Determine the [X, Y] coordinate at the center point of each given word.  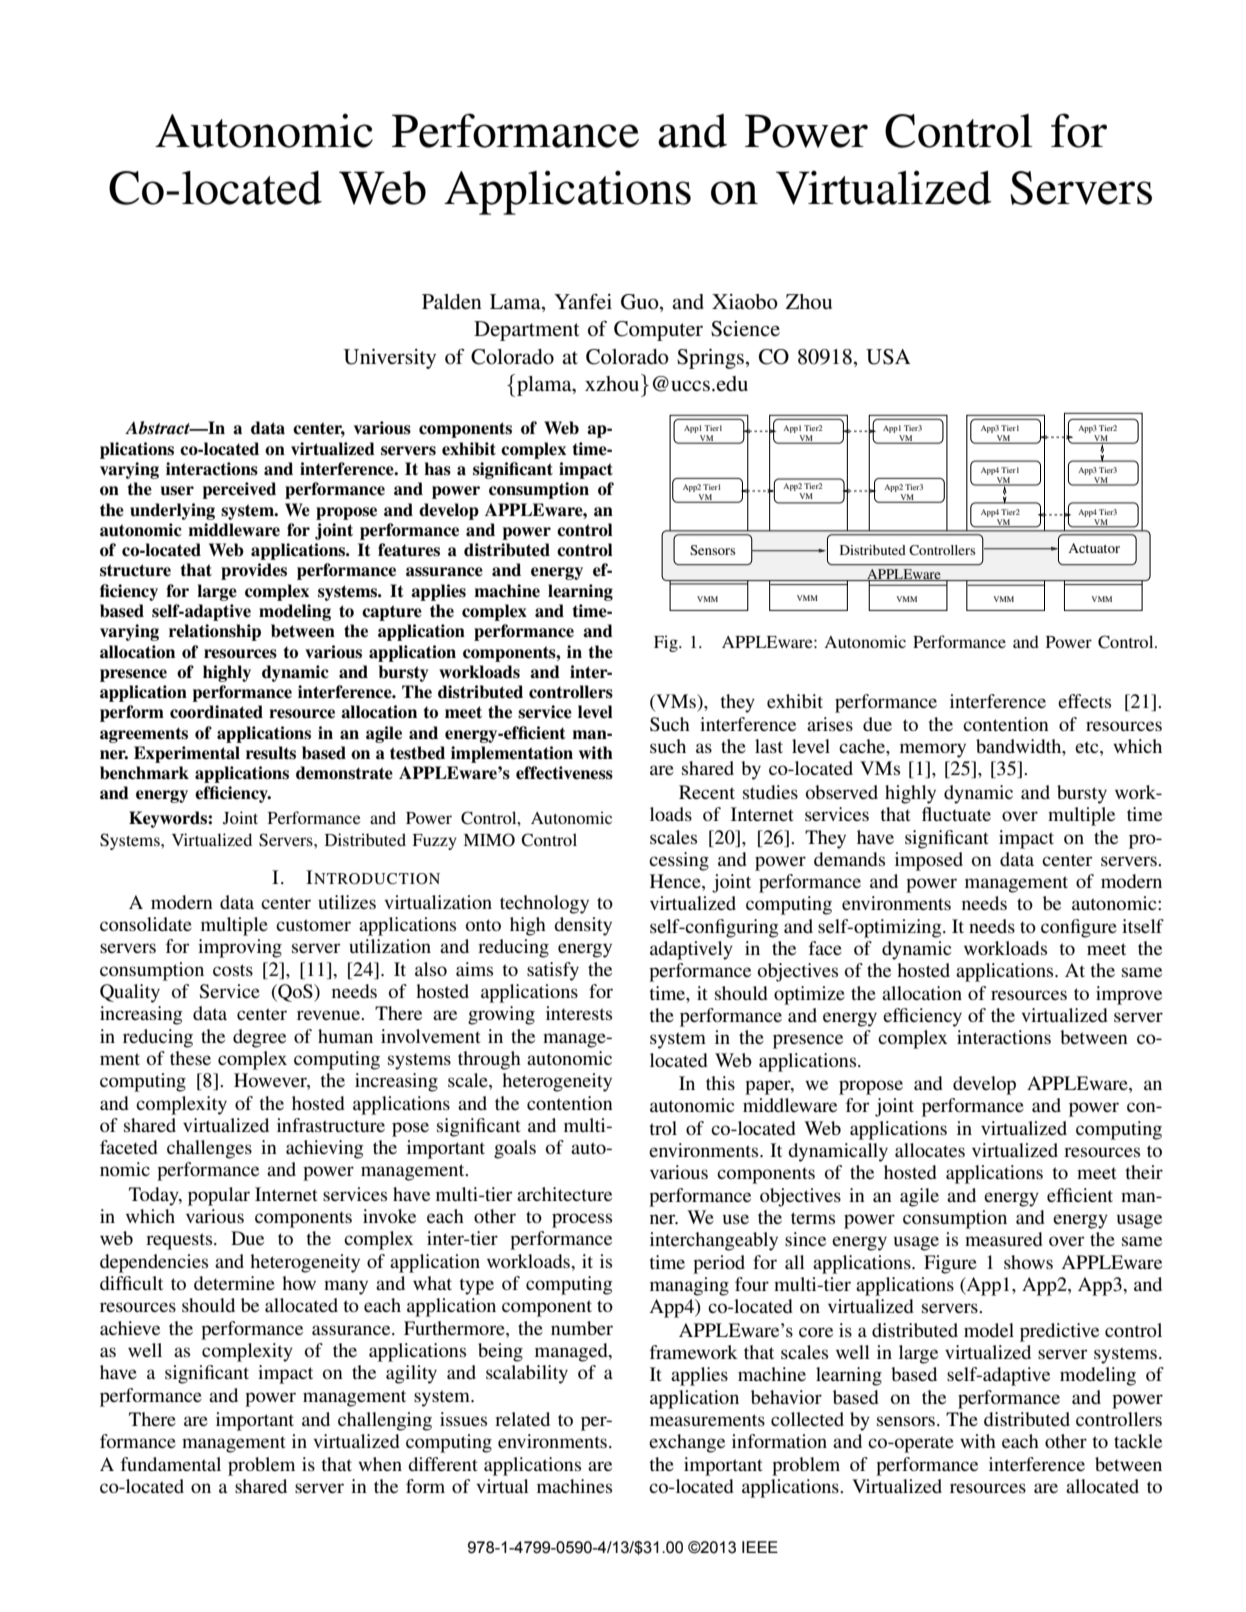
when [380, 1464]
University [390, 359]
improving [240, 948]
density [583, 926]
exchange [687, 1443]
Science [745, 329]
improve [1129, 995]
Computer [658, 331]
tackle [1138, 1441]
